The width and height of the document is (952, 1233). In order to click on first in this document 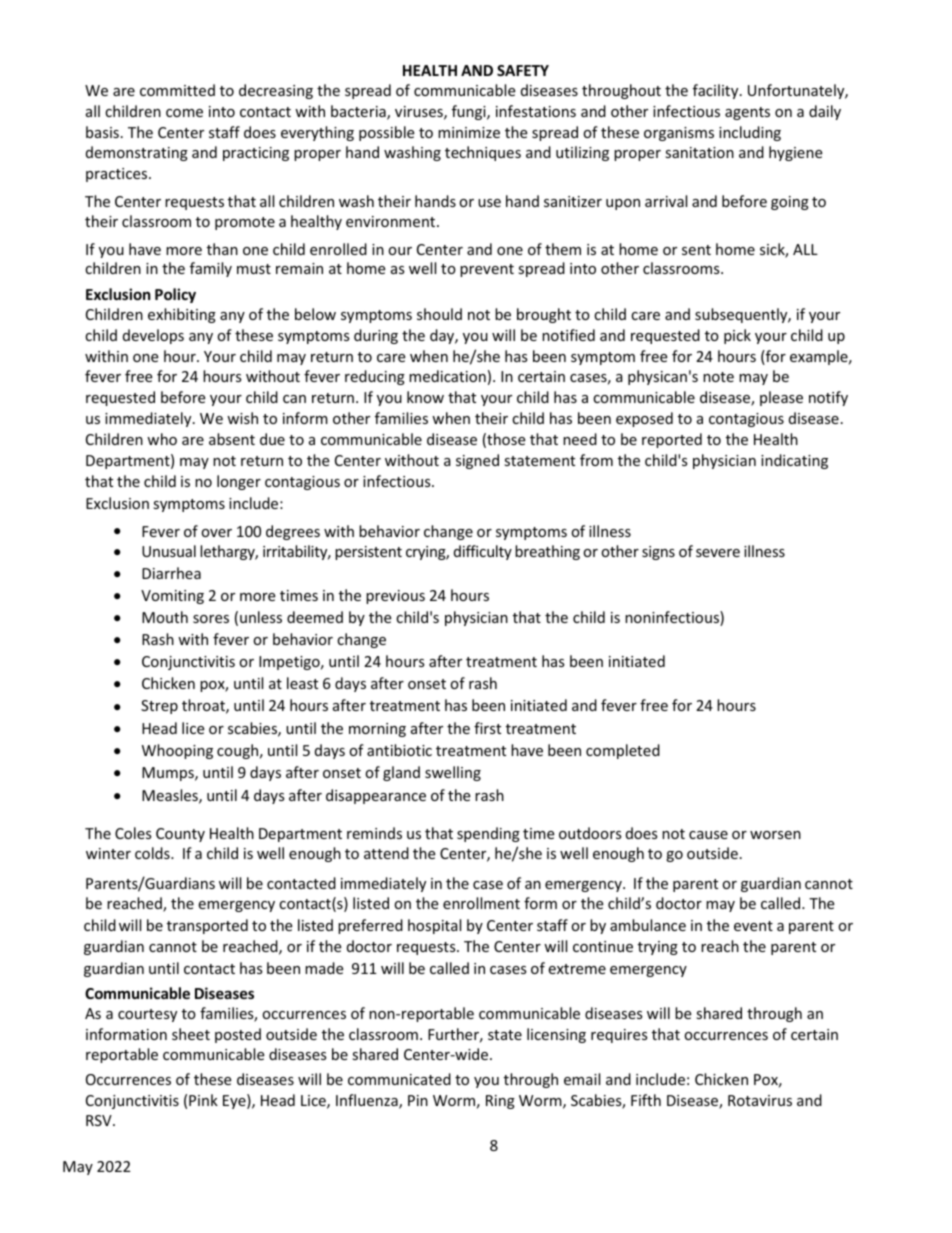, I will do `click(487, 728)`.
